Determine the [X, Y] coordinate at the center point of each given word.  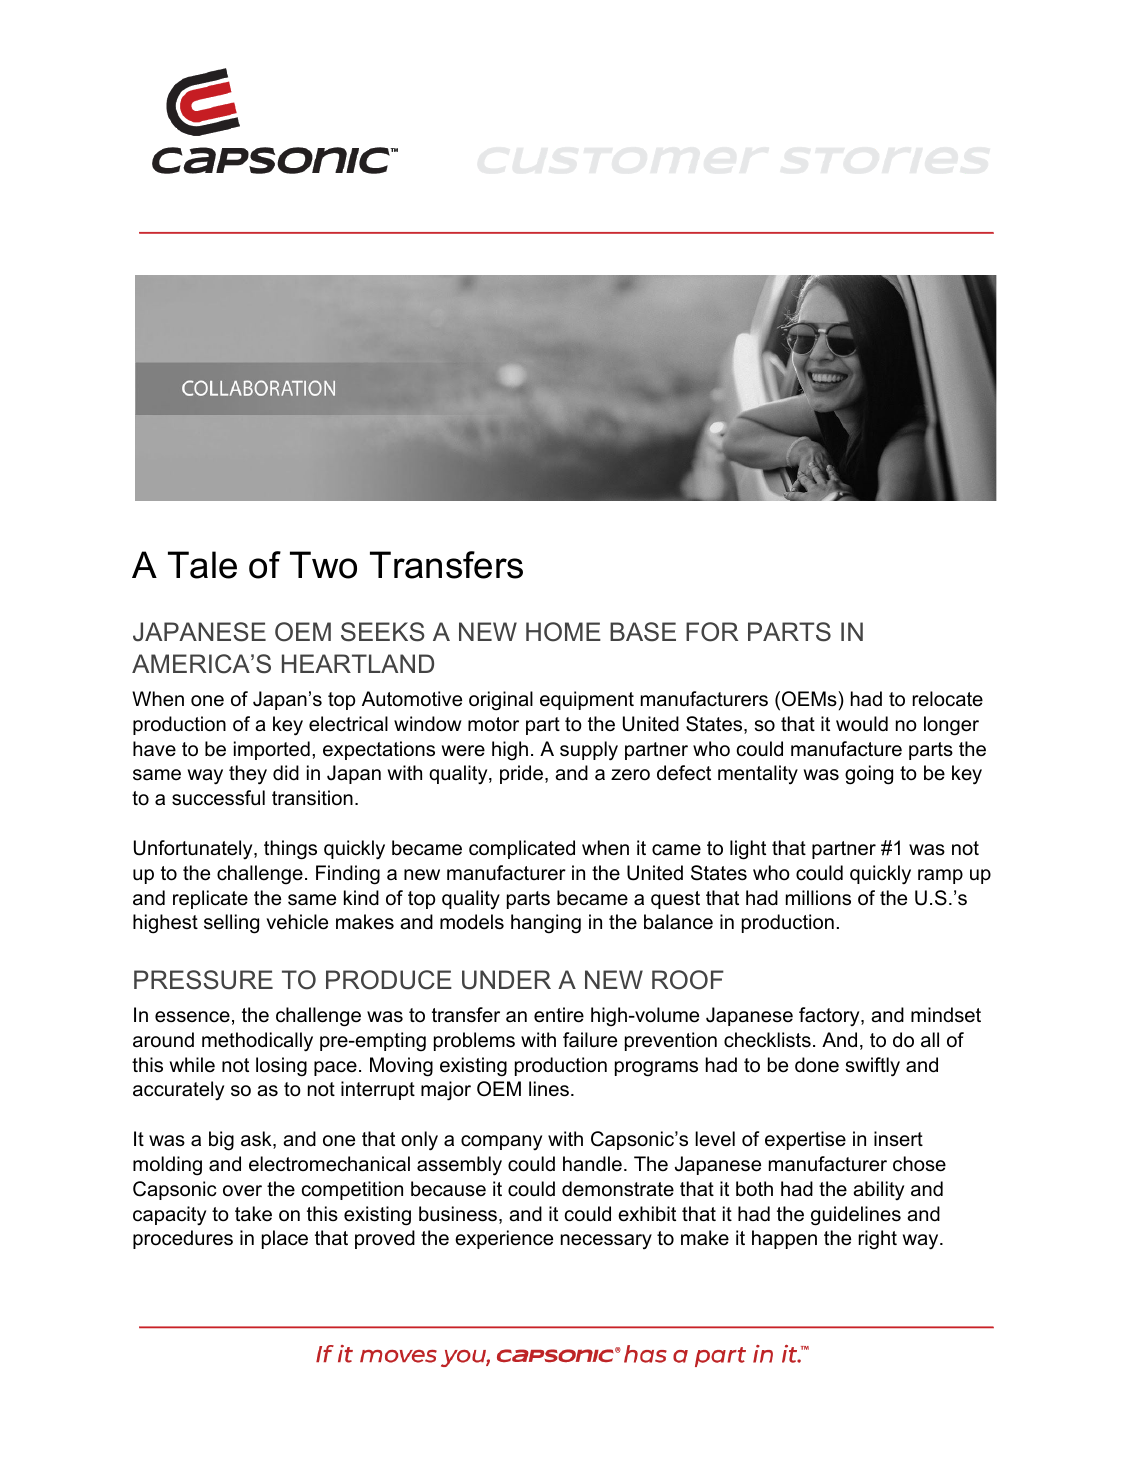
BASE [643, 632]
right [878, 1240]
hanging [546, 924]
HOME [563, 632]
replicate [210, 899]
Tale [202, 565]
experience [504, 1239]
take [253, 1214]
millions [818, 898]
